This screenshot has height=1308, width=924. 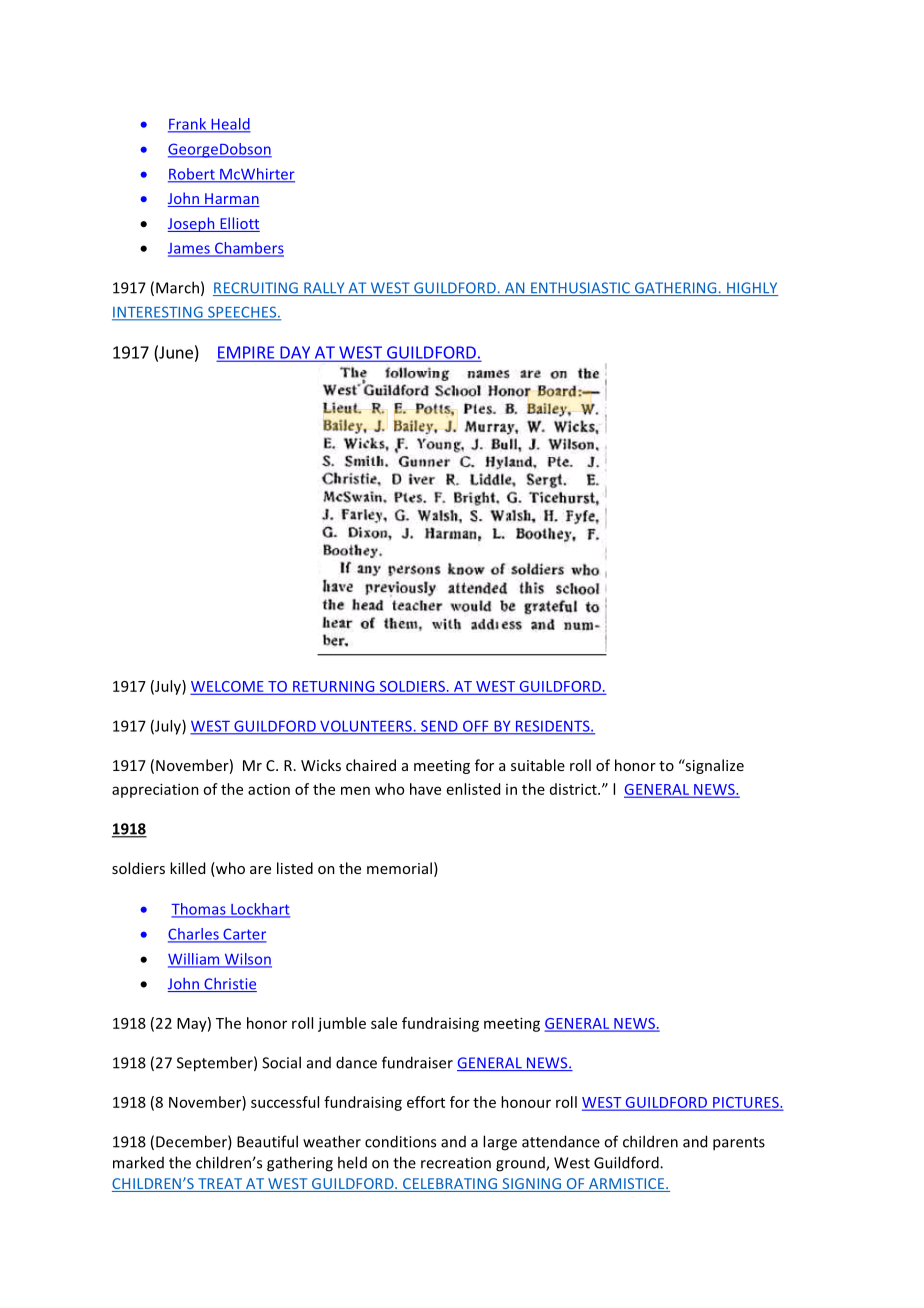 What do you see at coordinates (751, 289) in the screenshot?
I see `HIGHLY` at bounding box center [751, 289].
